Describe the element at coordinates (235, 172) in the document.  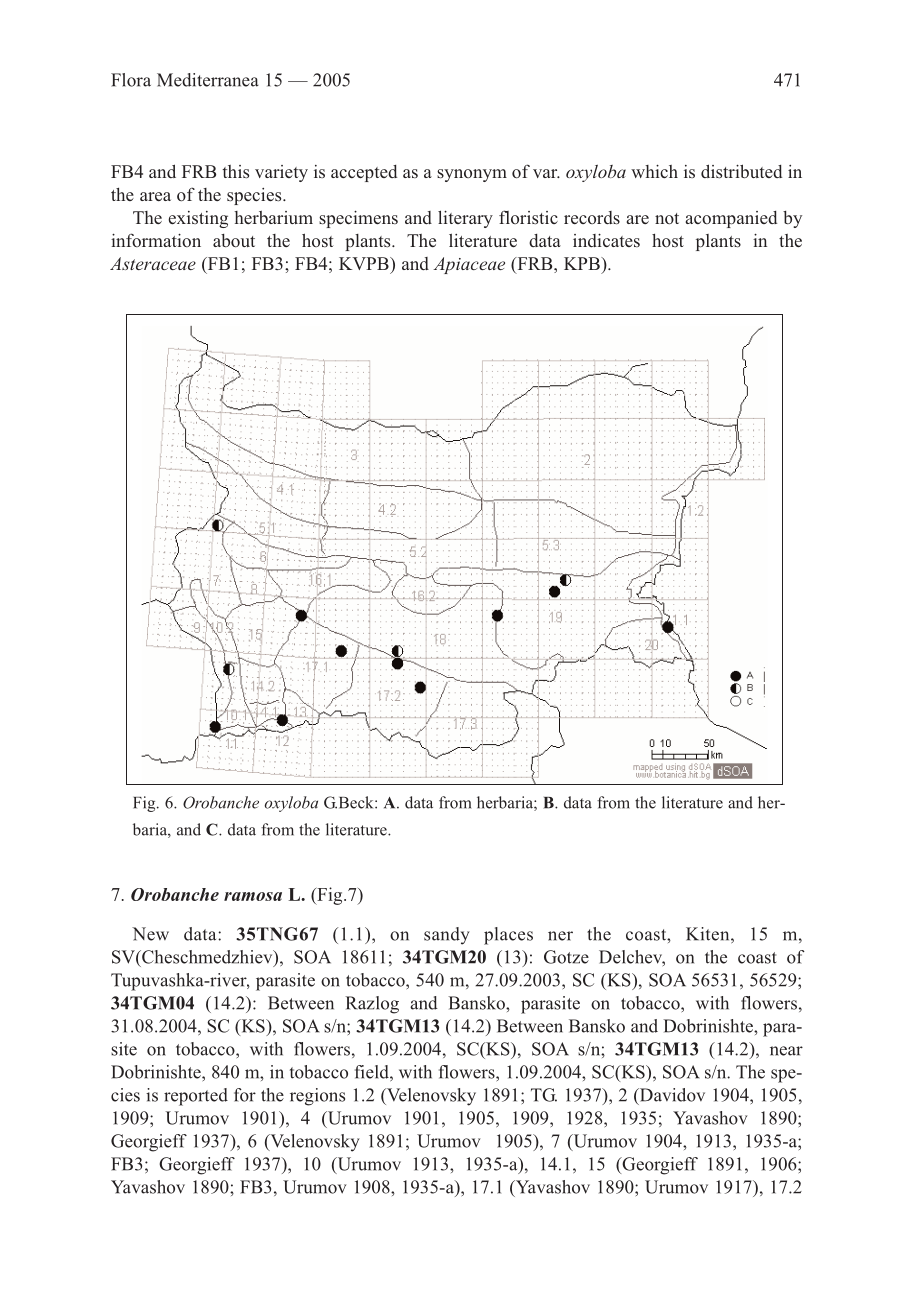
I see `this` at that location.
